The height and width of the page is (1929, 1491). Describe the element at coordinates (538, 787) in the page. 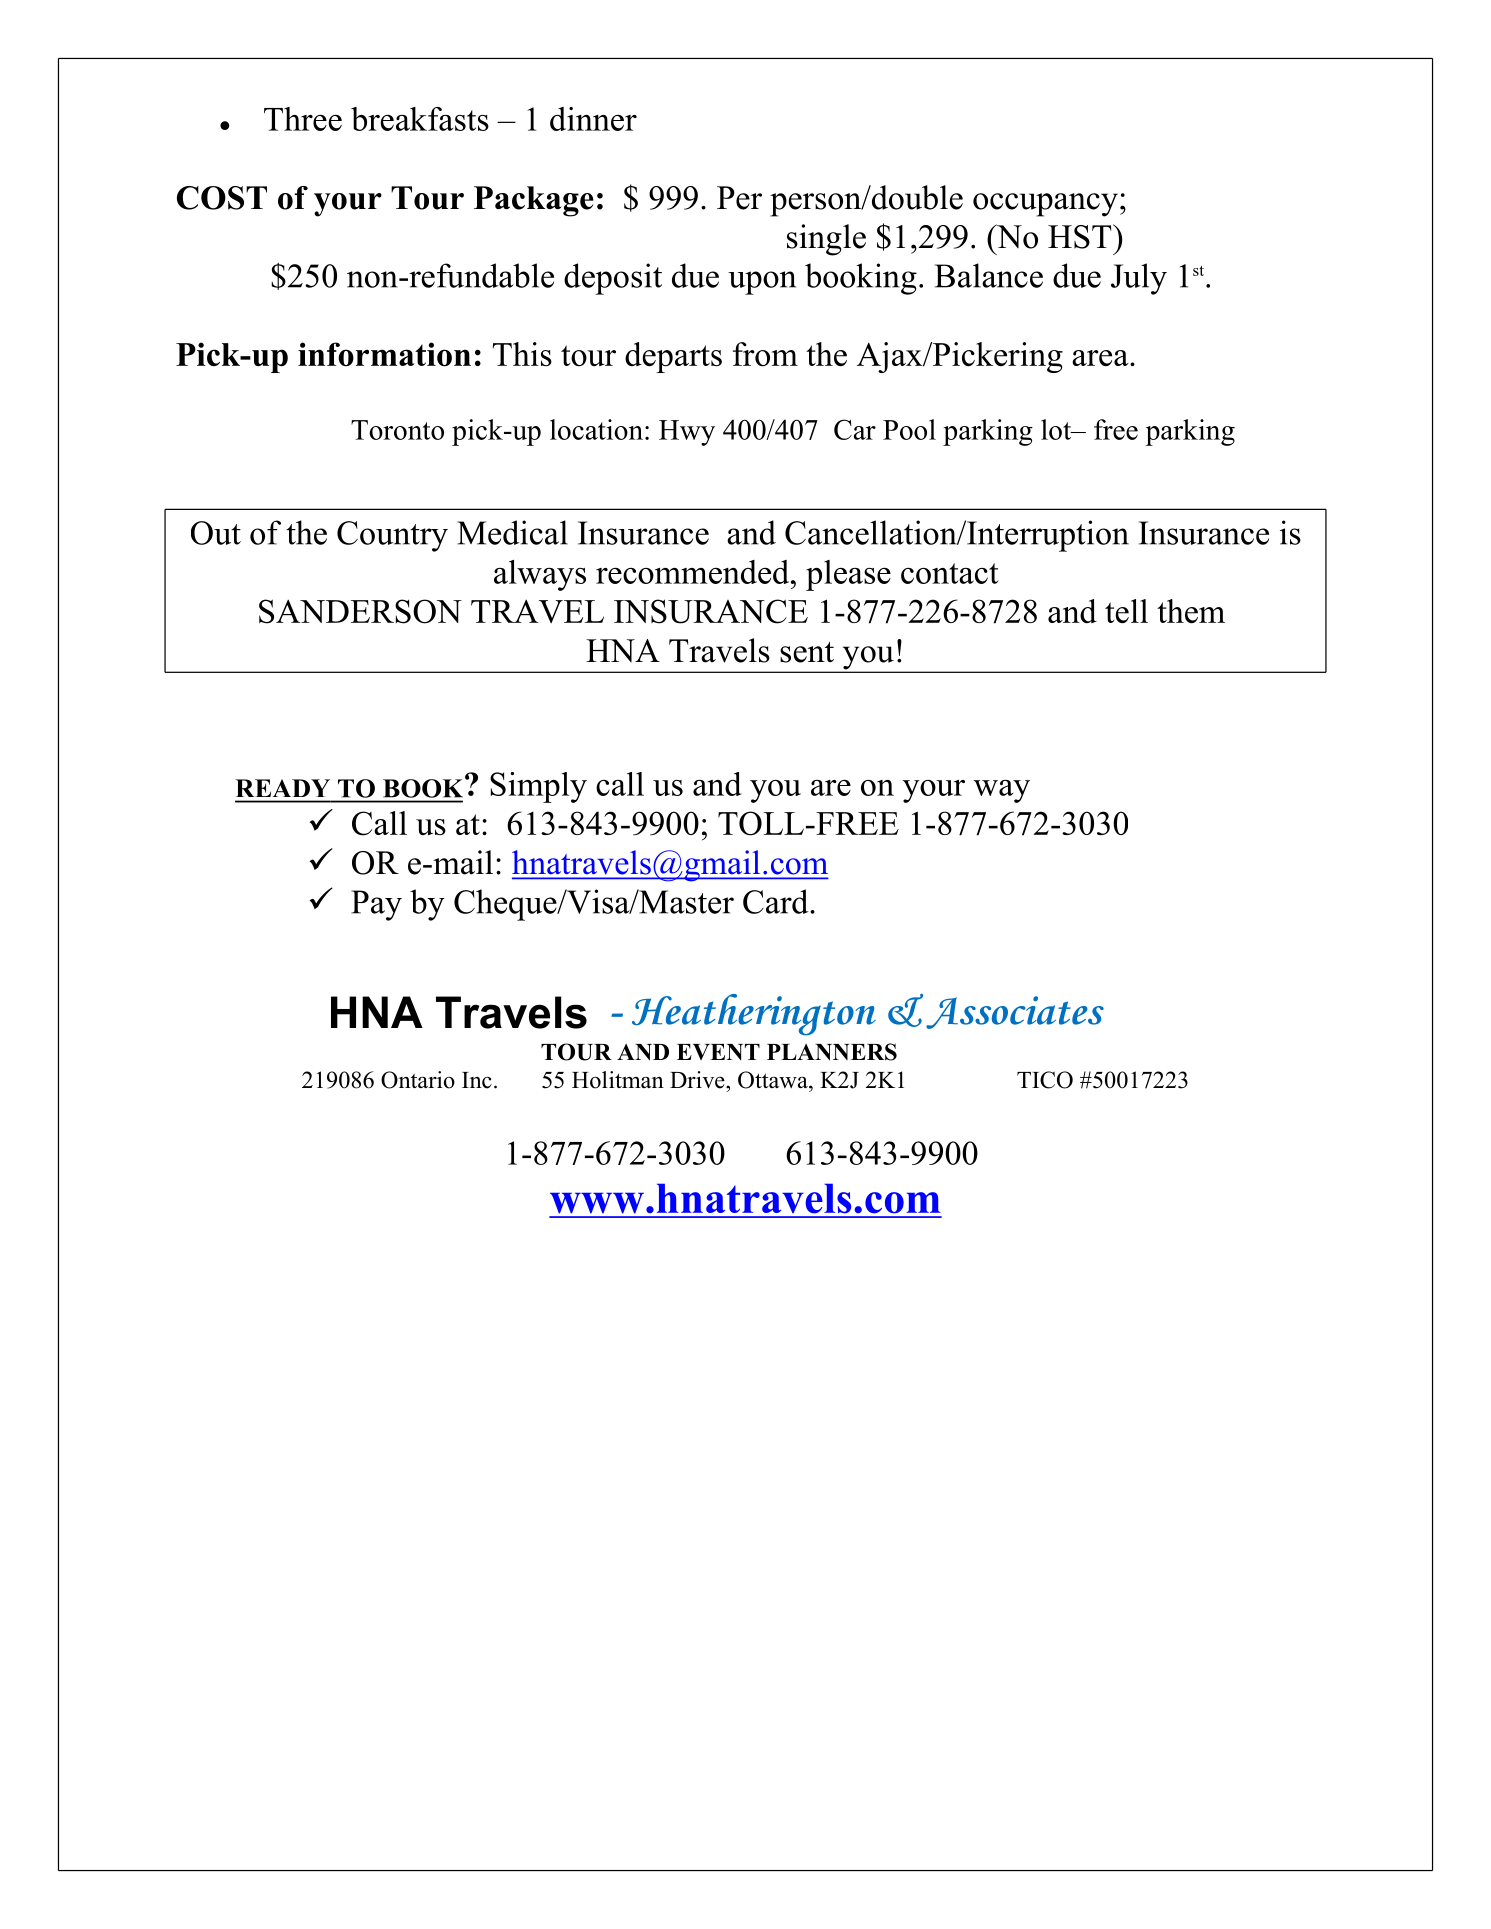

I see `Simply` at that location.
